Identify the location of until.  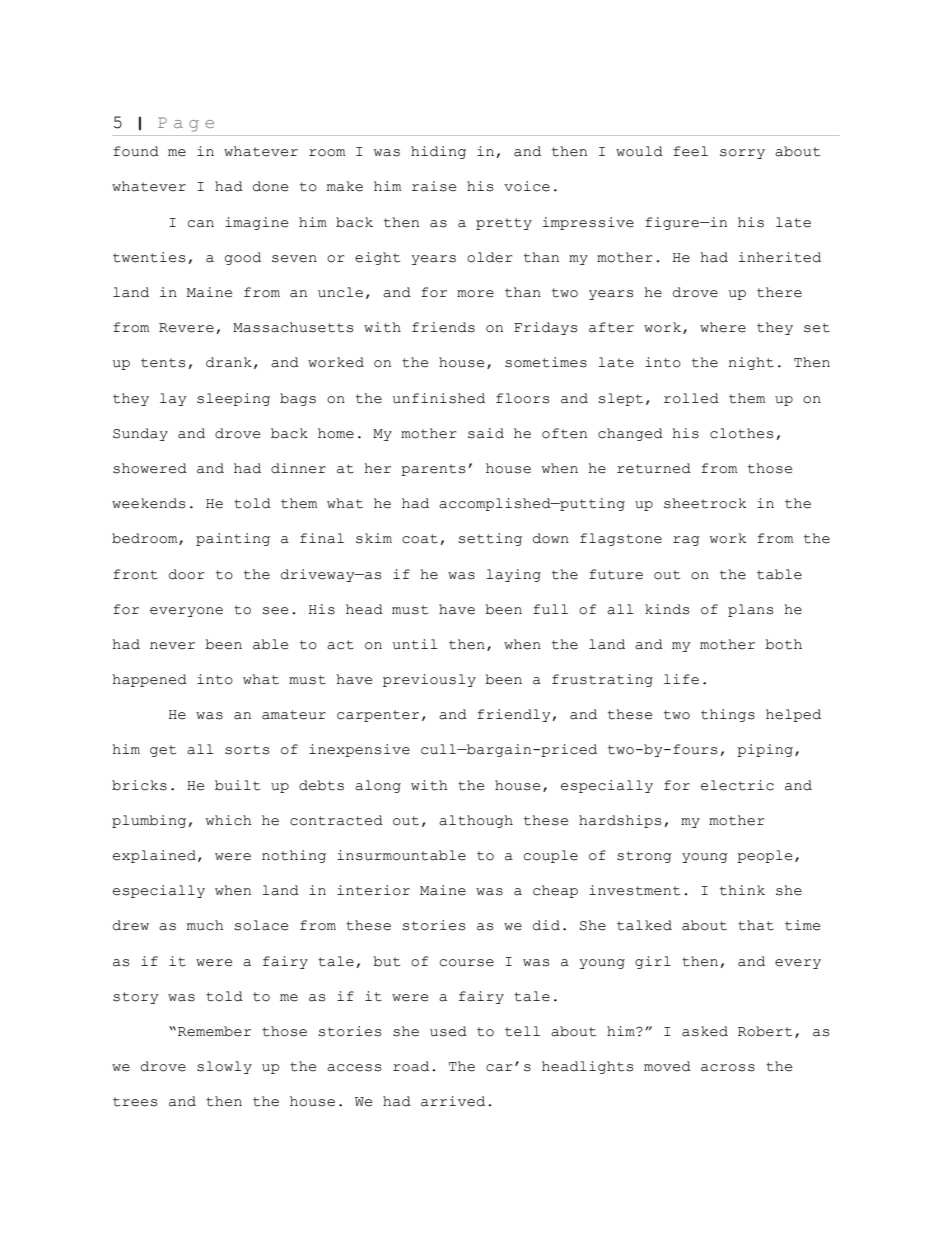
(415, 644).
